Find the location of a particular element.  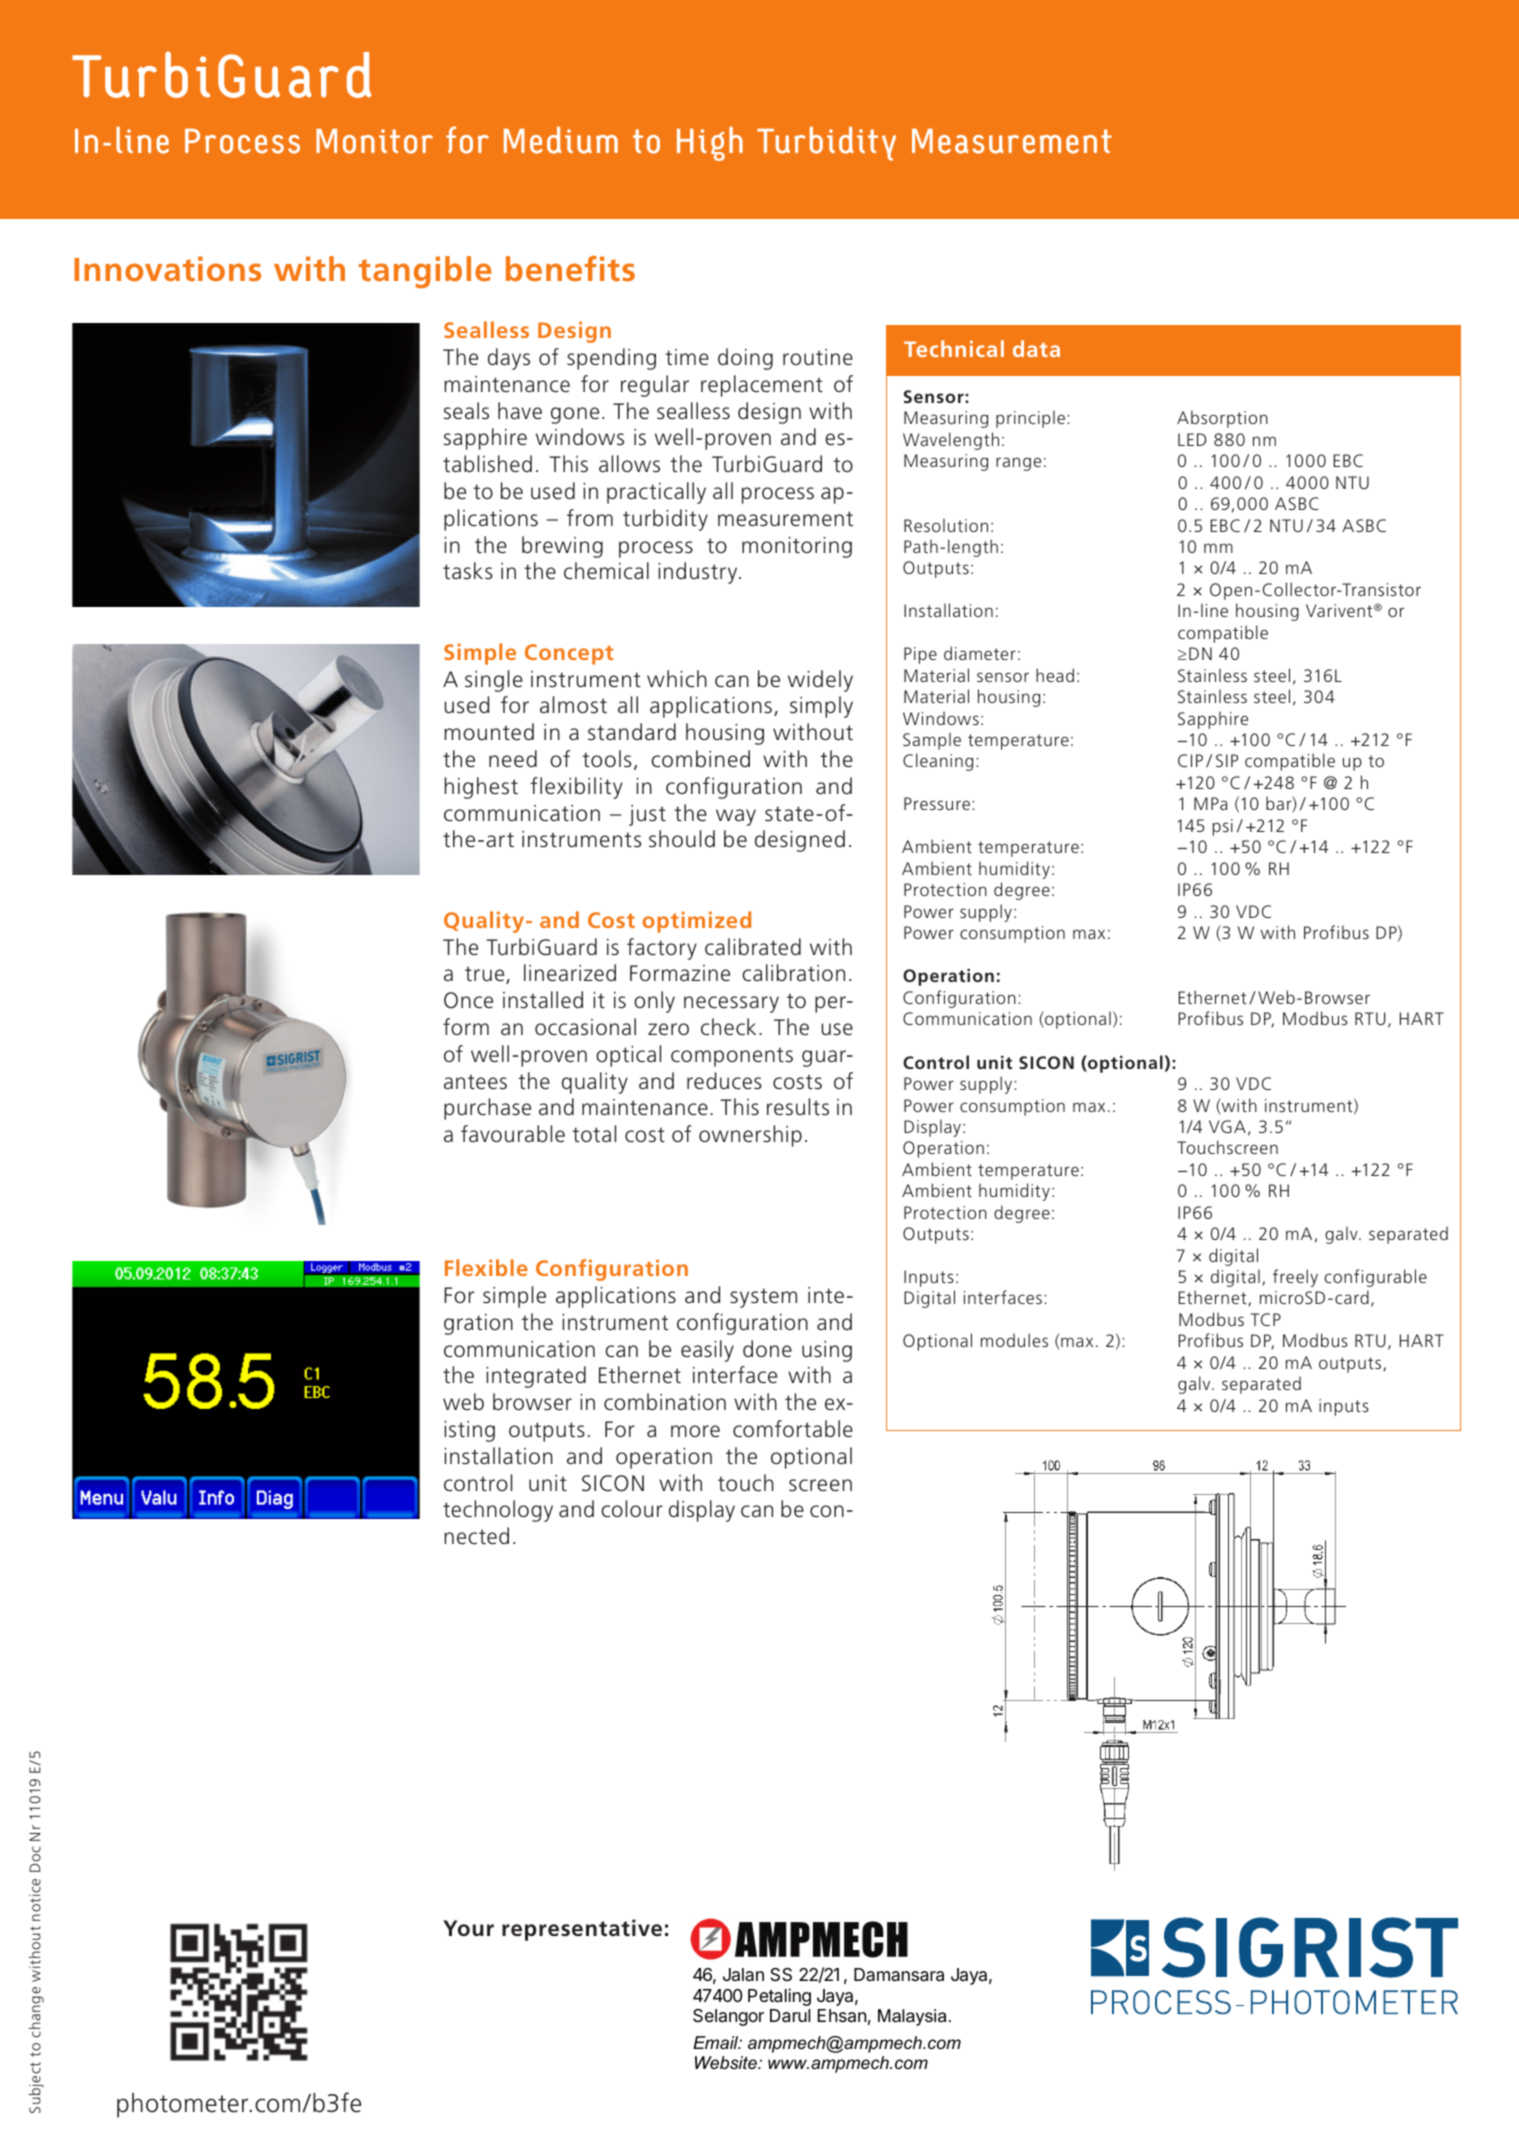

Malaysia is located at coordinates (912, 2017).
